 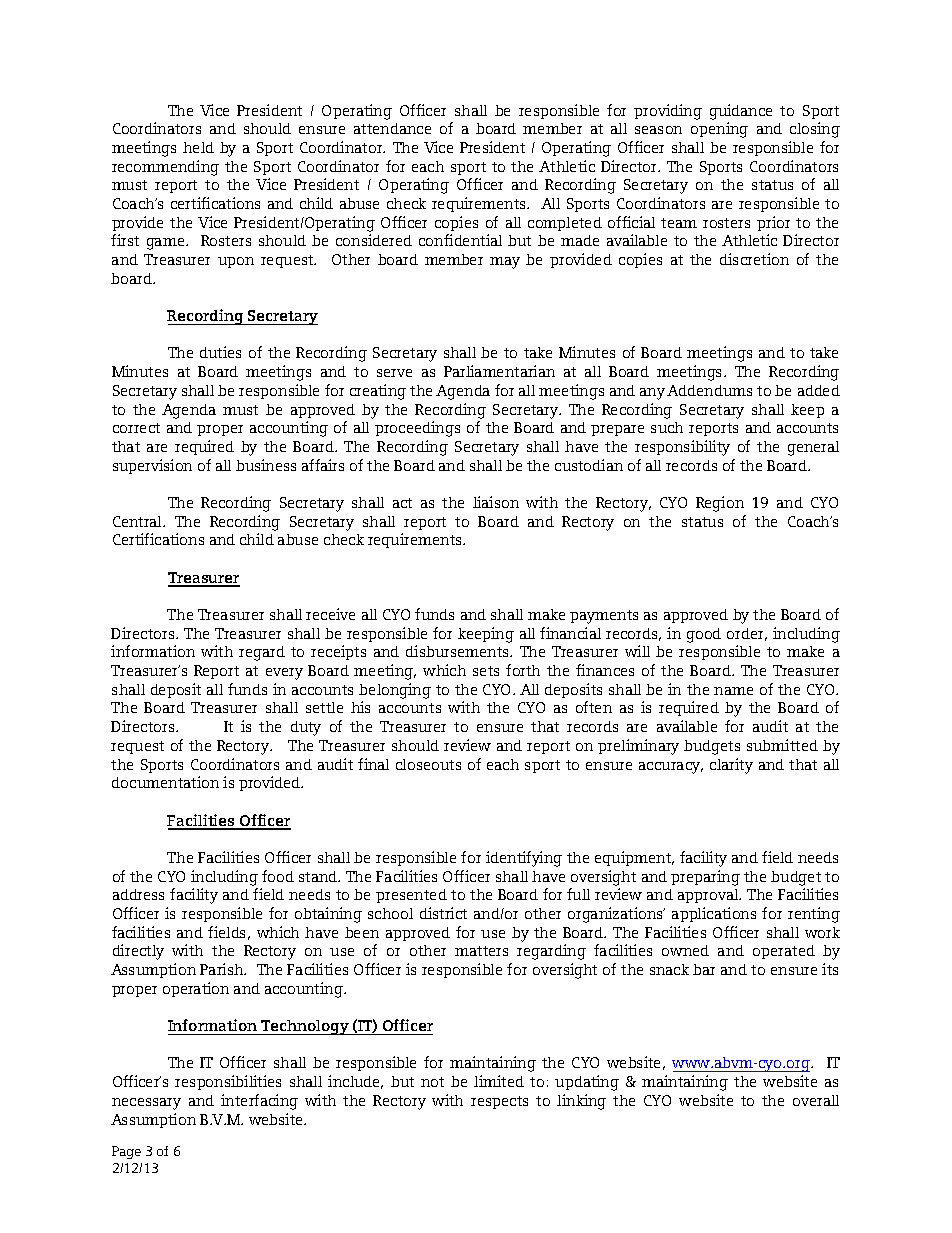 What do you see at coordinates (152, 466) in the screenshot?
I see `supervision` at bounding box center [152, 466].
